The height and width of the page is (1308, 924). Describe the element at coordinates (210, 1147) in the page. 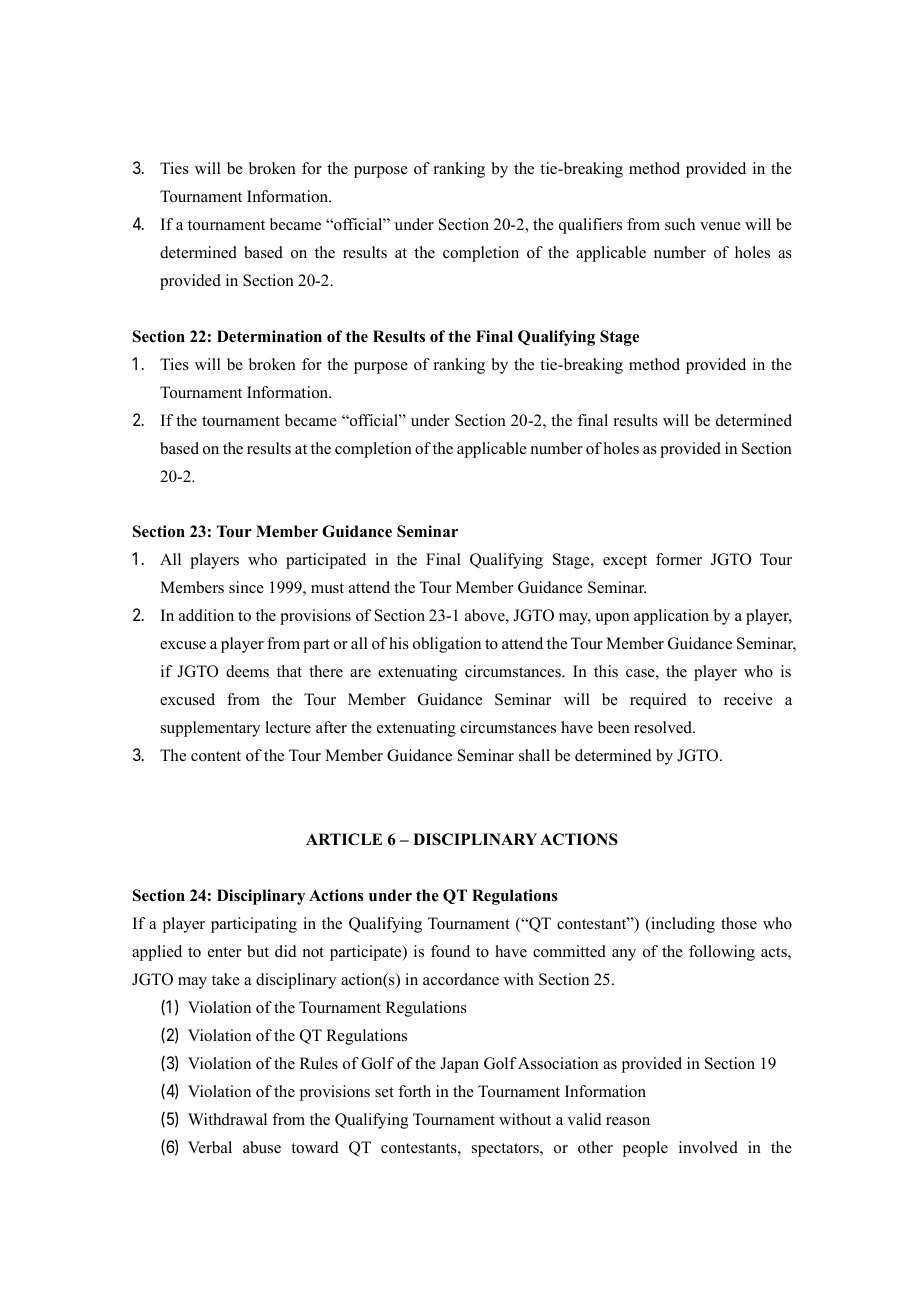

I see `Verbal` at that location.
